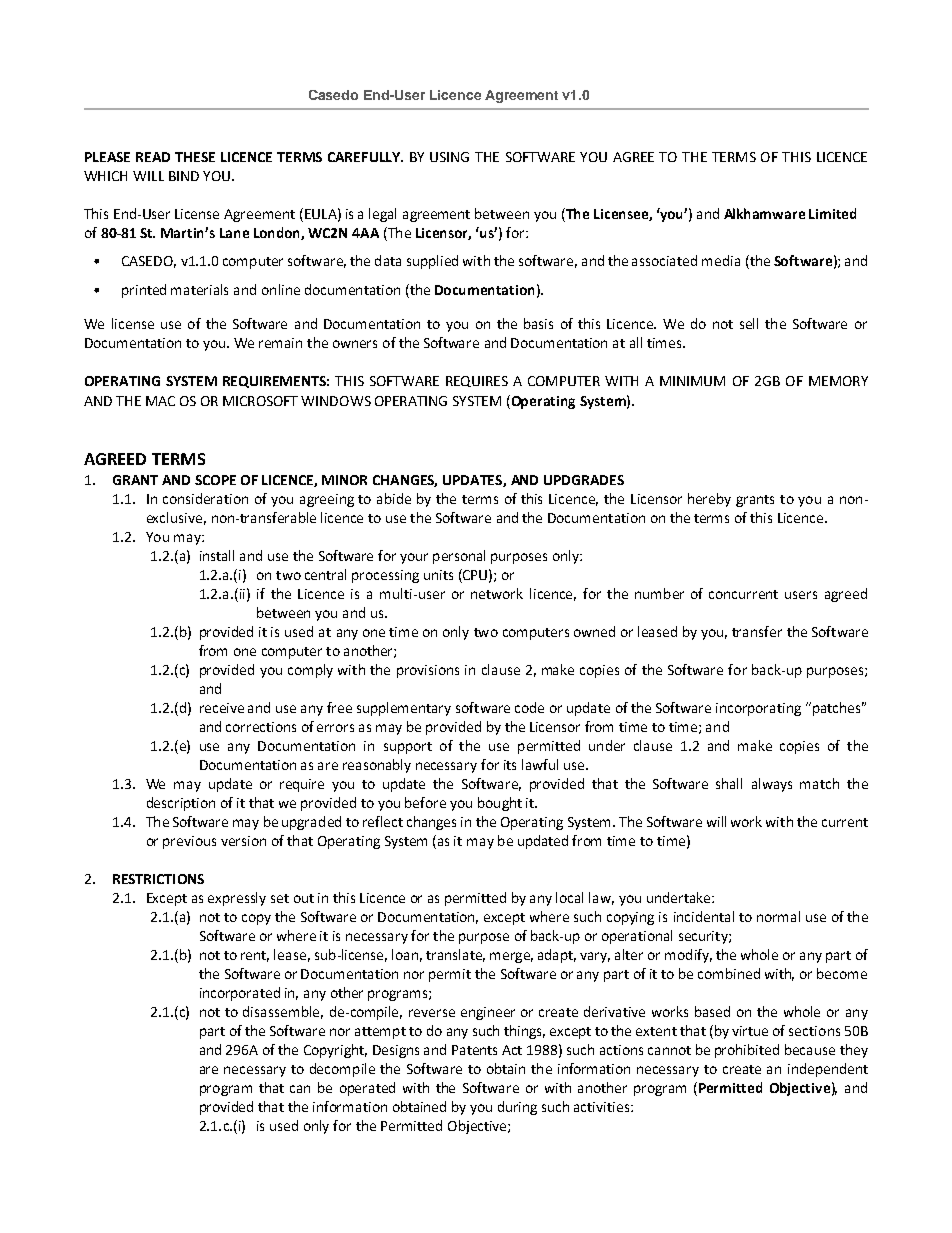 The image size is (952, 1233). What do you see at coordinates (709, 500) in the screenshot?
I see `hereby` at bounding box center [709, 500].
